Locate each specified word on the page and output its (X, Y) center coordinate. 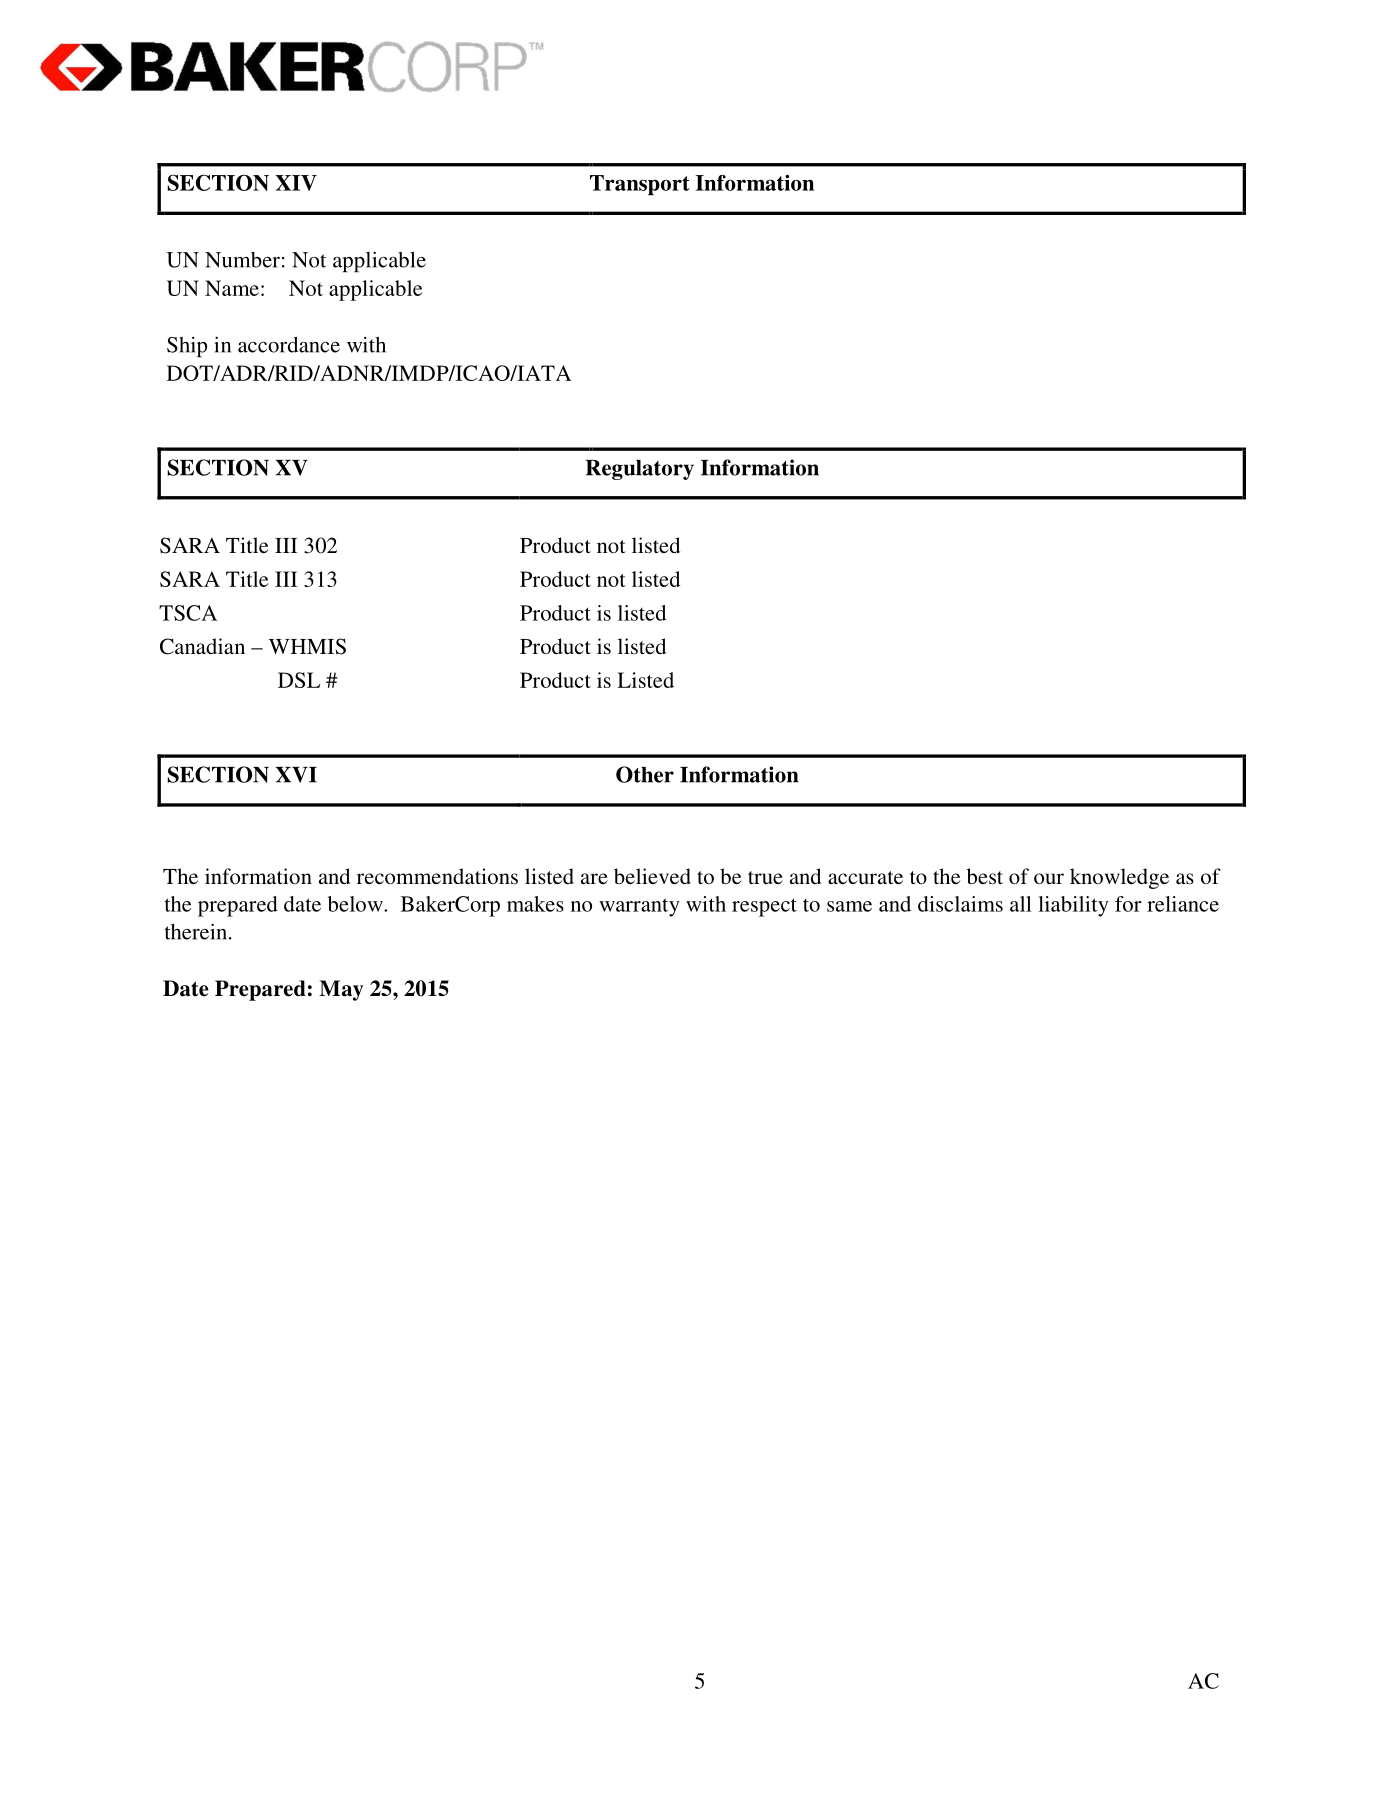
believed (652, 876)
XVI (296, 775)
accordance (289, 345)
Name (232, 288)
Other (645, 774)
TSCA (188, 613)
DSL (299, 680)
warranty (639, 907)
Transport (640, 185)
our (1049, 878)
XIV (296, 183)
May (341, 990)
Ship (187, 347)
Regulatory (640, 470)
